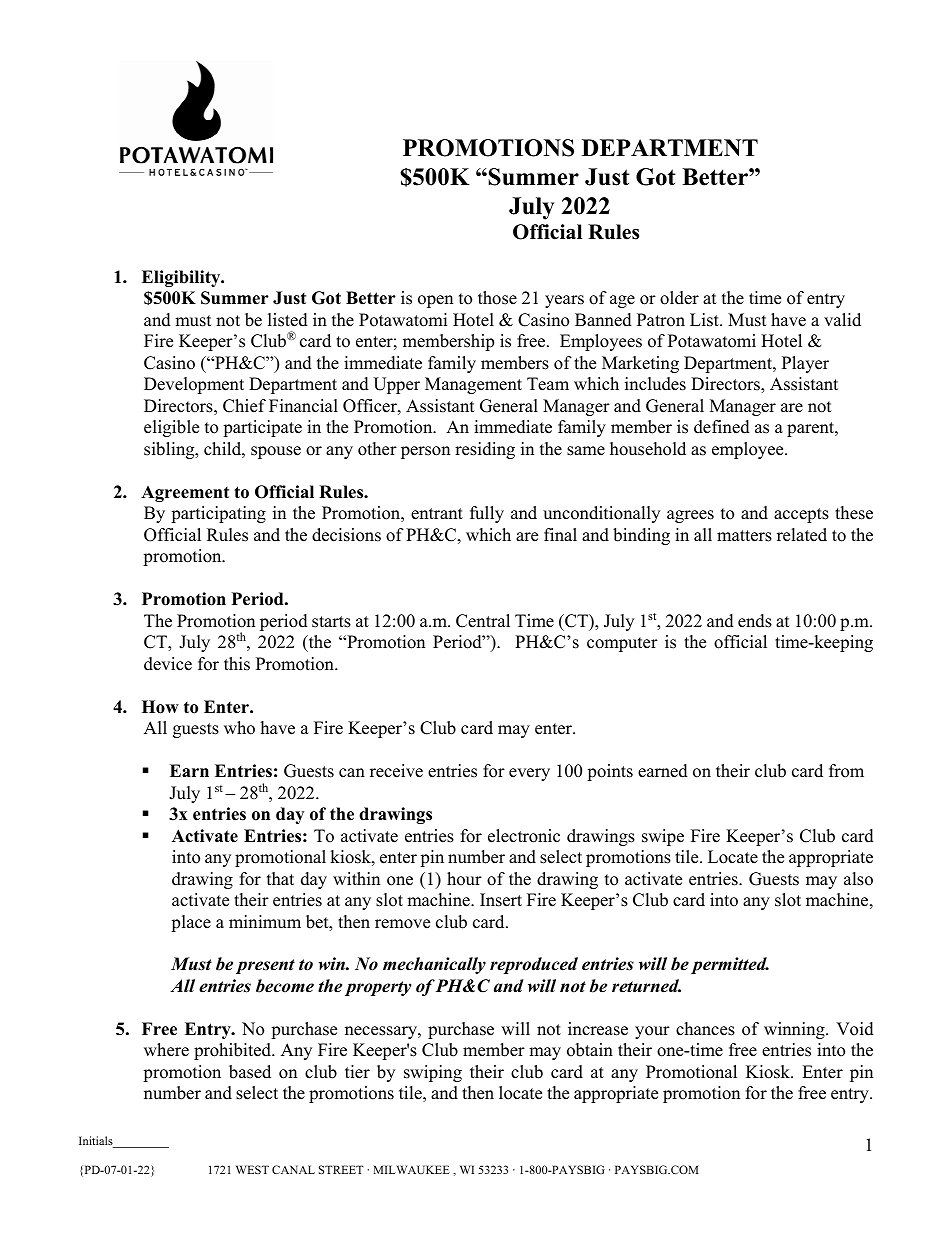 The width and height of the image is (952, 1233). I want to click on Eligibility, so click(182, 278).
